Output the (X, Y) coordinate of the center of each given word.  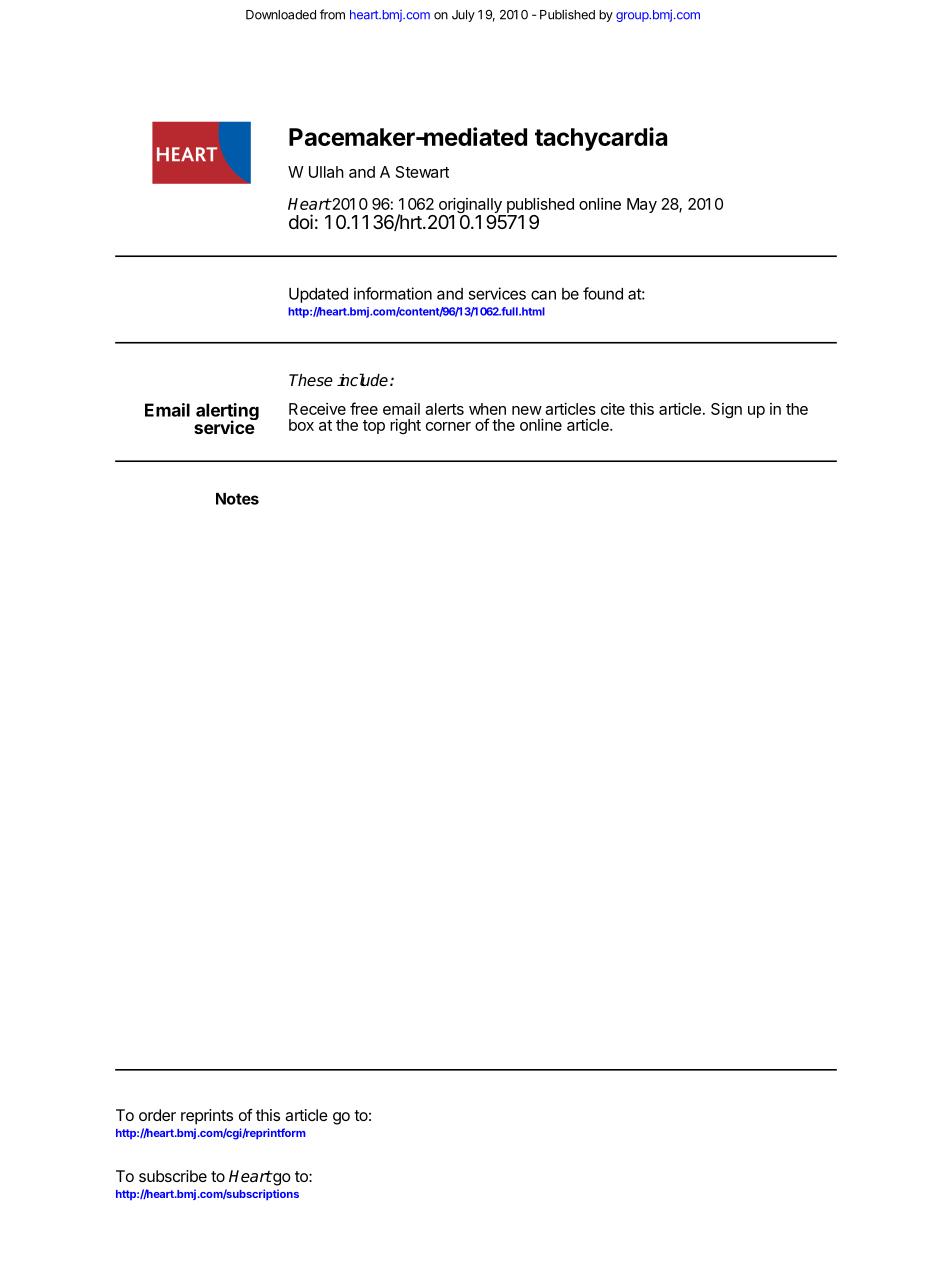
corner (448, 426)
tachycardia (601, 139)
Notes (237, 499)
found (603, 293)
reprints (207, 1117)
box (301, 425)
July (463, 16)
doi (301, 221)
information (393, 293)
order (157, 1115)
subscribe (173, 1176)
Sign (726, 410)
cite (613, 409)
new (527, 410)
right (405, 426)
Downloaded (281, 15)
